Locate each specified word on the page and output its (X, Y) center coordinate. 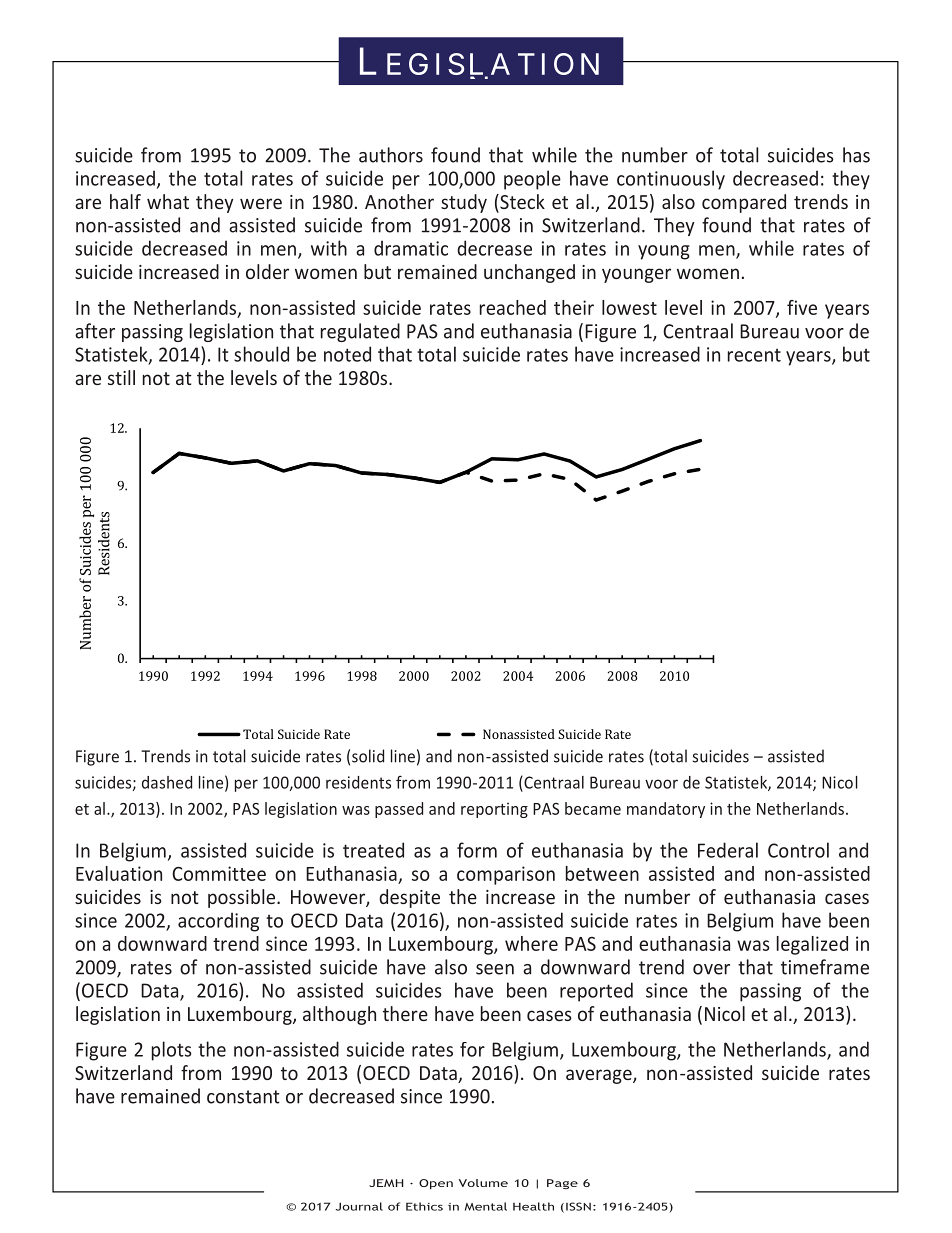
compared (744, 203)
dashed (167, 782)
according (218, 922)
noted (347, 354)
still (121, 377)
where (531, 943)
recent (754, 355)
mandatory (666, 810)
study (464, 203)
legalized (812, 945)
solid (368, 756)
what (168, 201)
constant (243, 1097)
